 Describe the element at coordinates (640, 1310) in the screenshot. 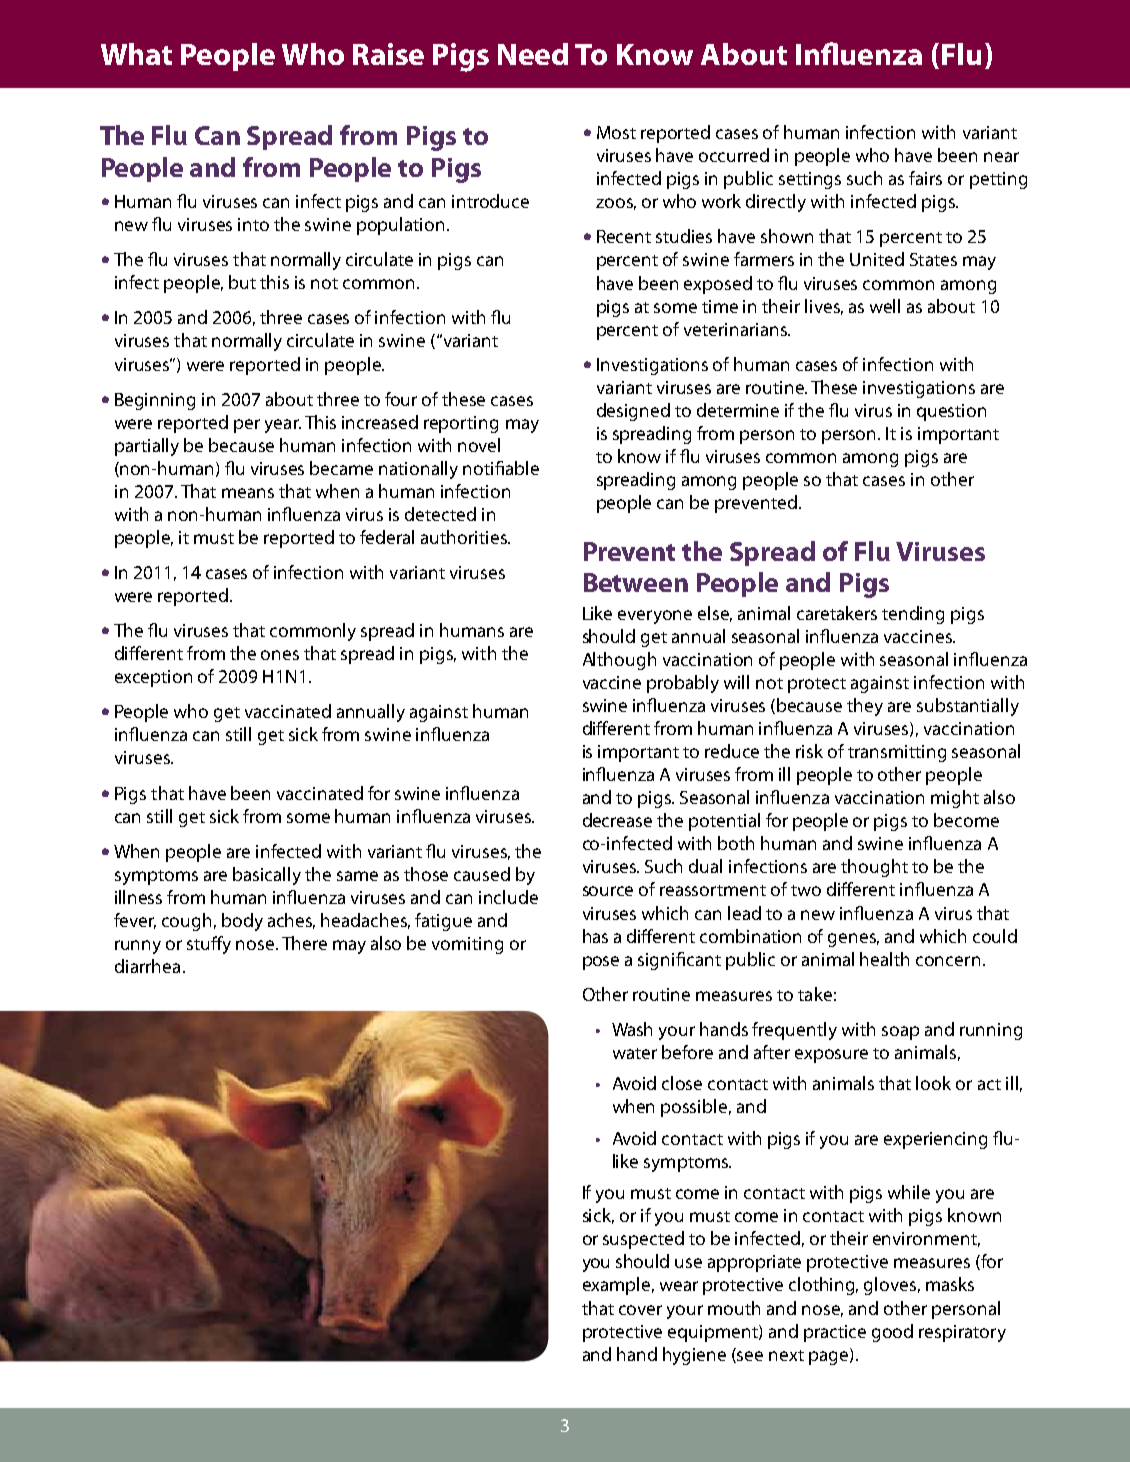

I see `cover` at that location.
